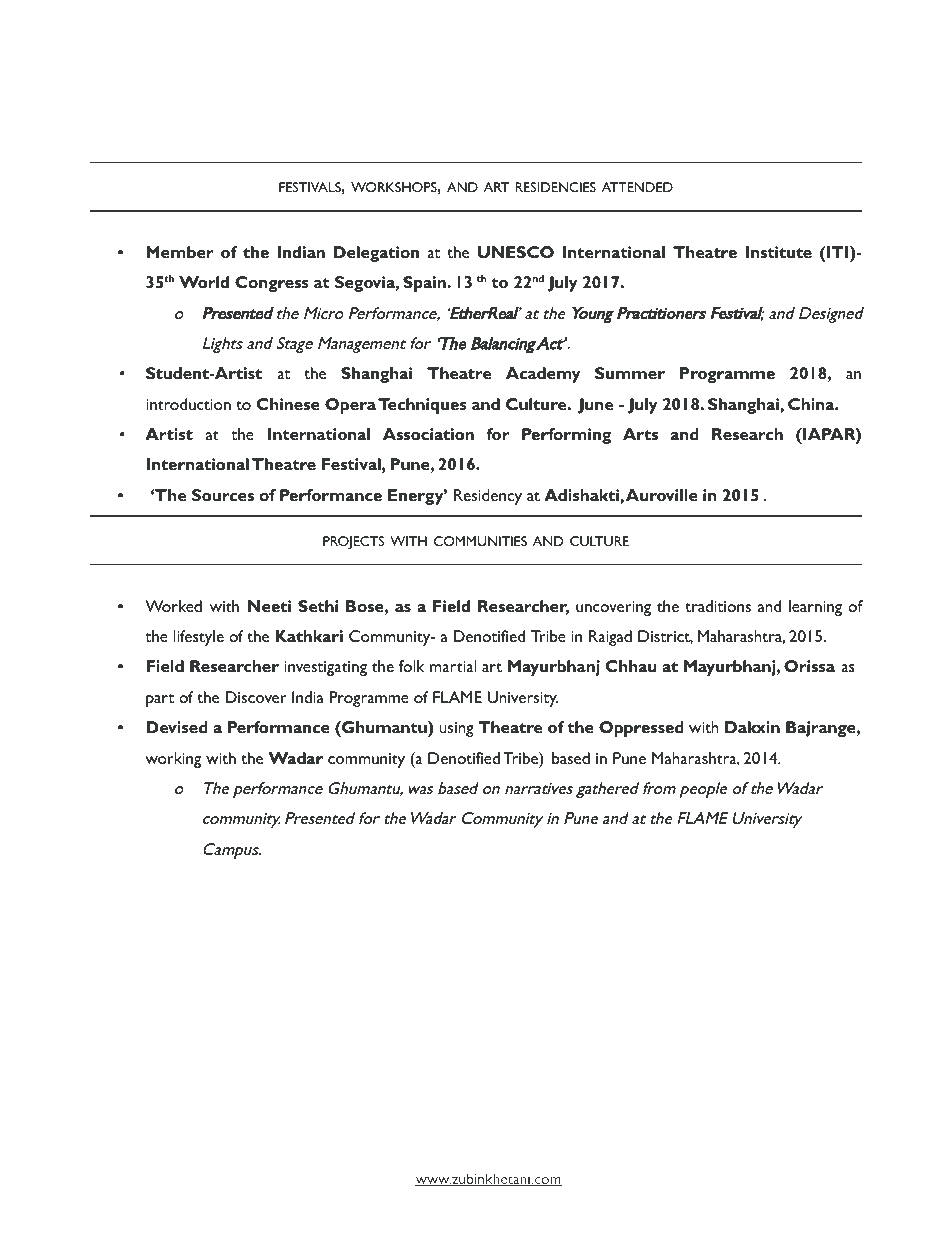  Describe the element at coordinates (223, 495) in the document. I see `Sources` at that location.
